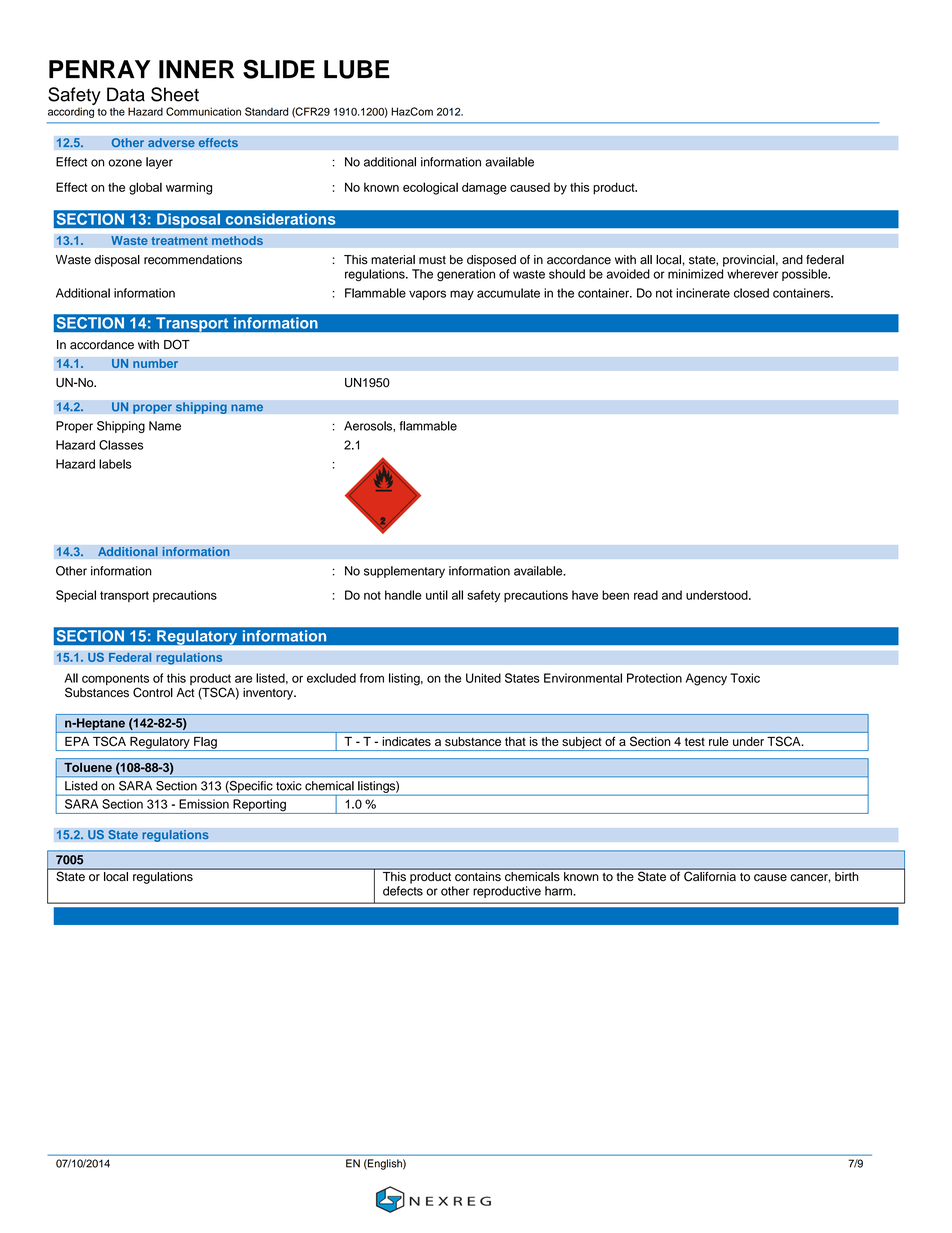  What do you see at coordinates (646, 595) in the page?
I see `read` at bounding box center [646, 595].
